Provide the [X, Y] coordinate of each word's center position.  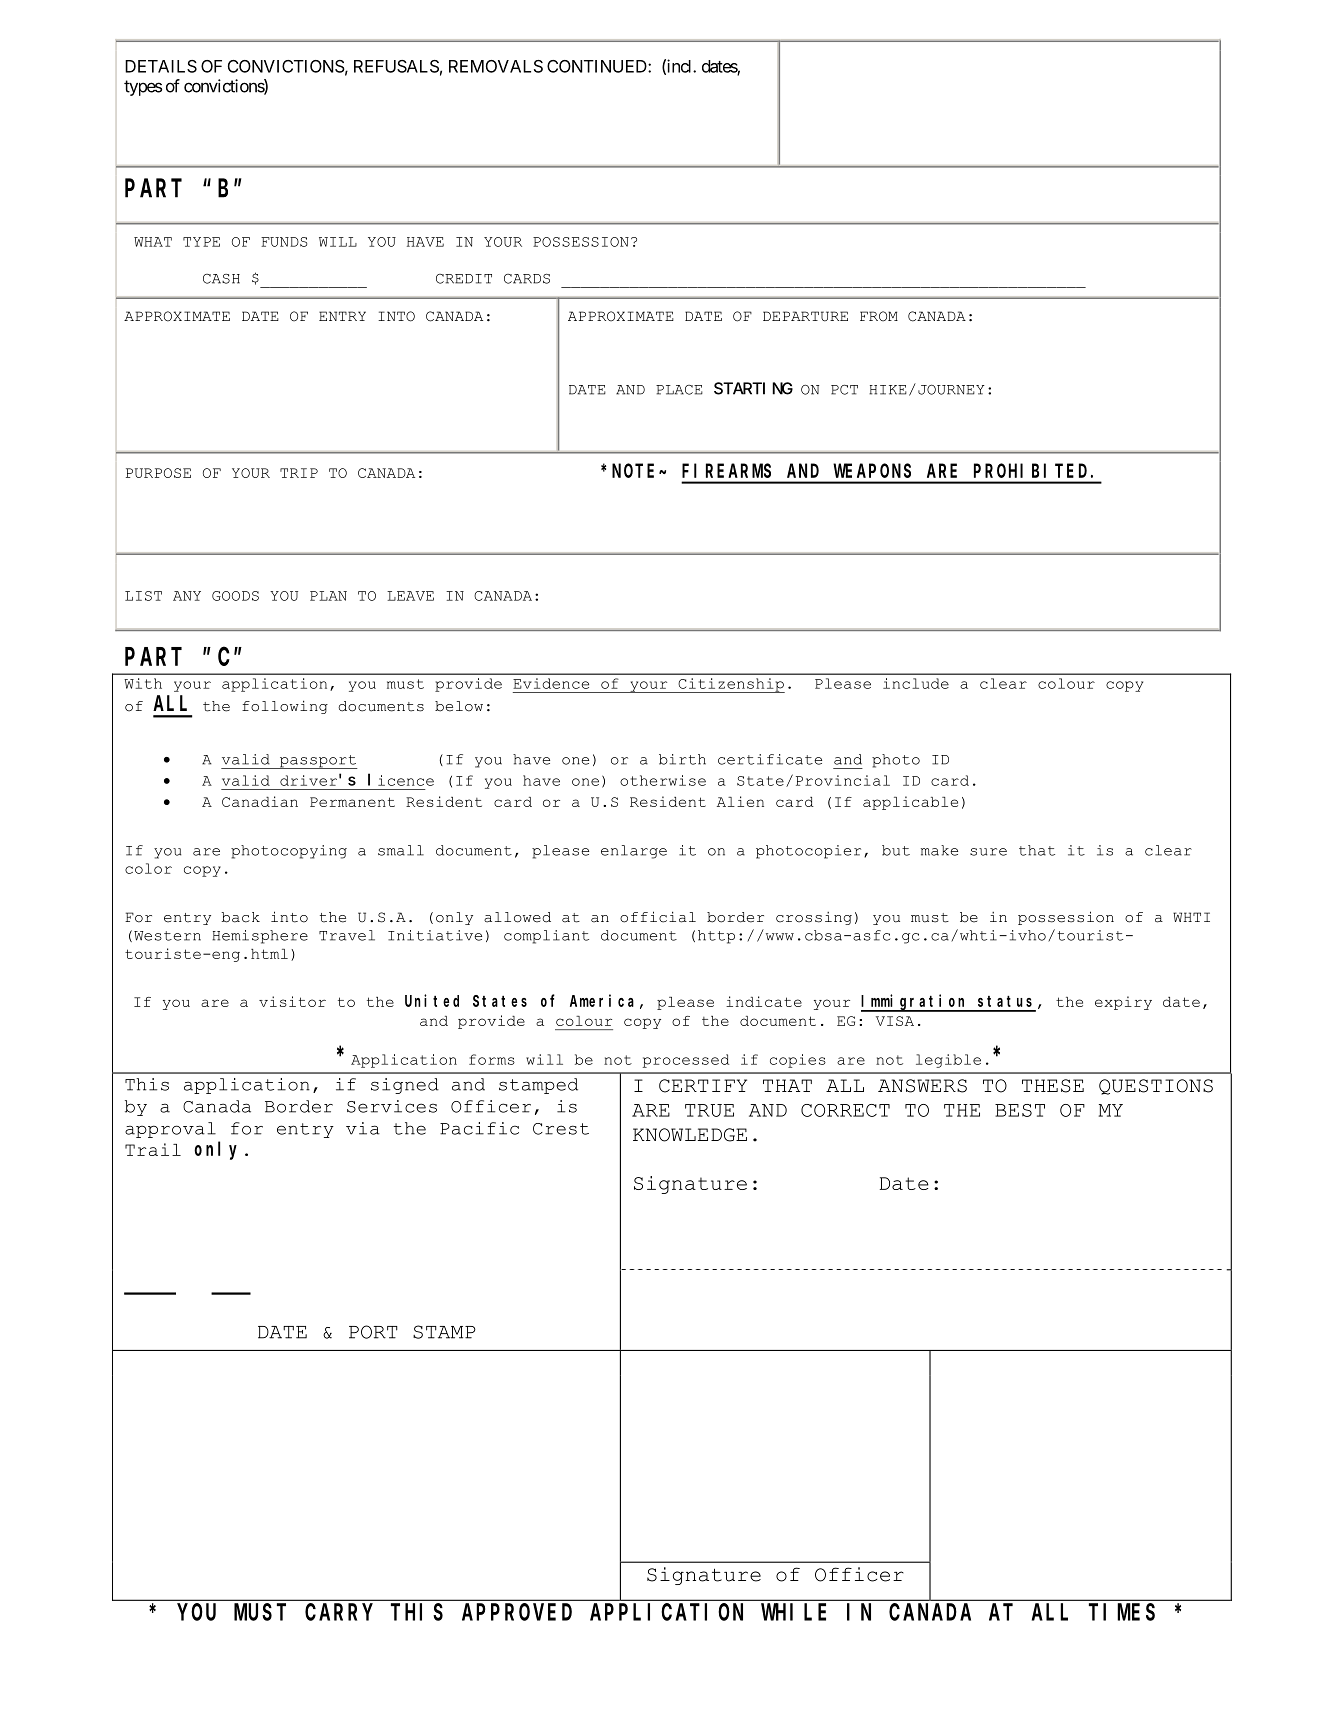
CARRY [339, 1612]
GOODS [235, 596]
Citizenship [730, 685]
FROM [879, 316]
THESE [1053, 1086]
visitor [292, 1001]
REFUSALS [396, 66]
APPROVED [517, 1612]
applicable [910, 803]
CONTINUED [598, 66]
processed [686, 1061]
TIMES [1122, 1612]
